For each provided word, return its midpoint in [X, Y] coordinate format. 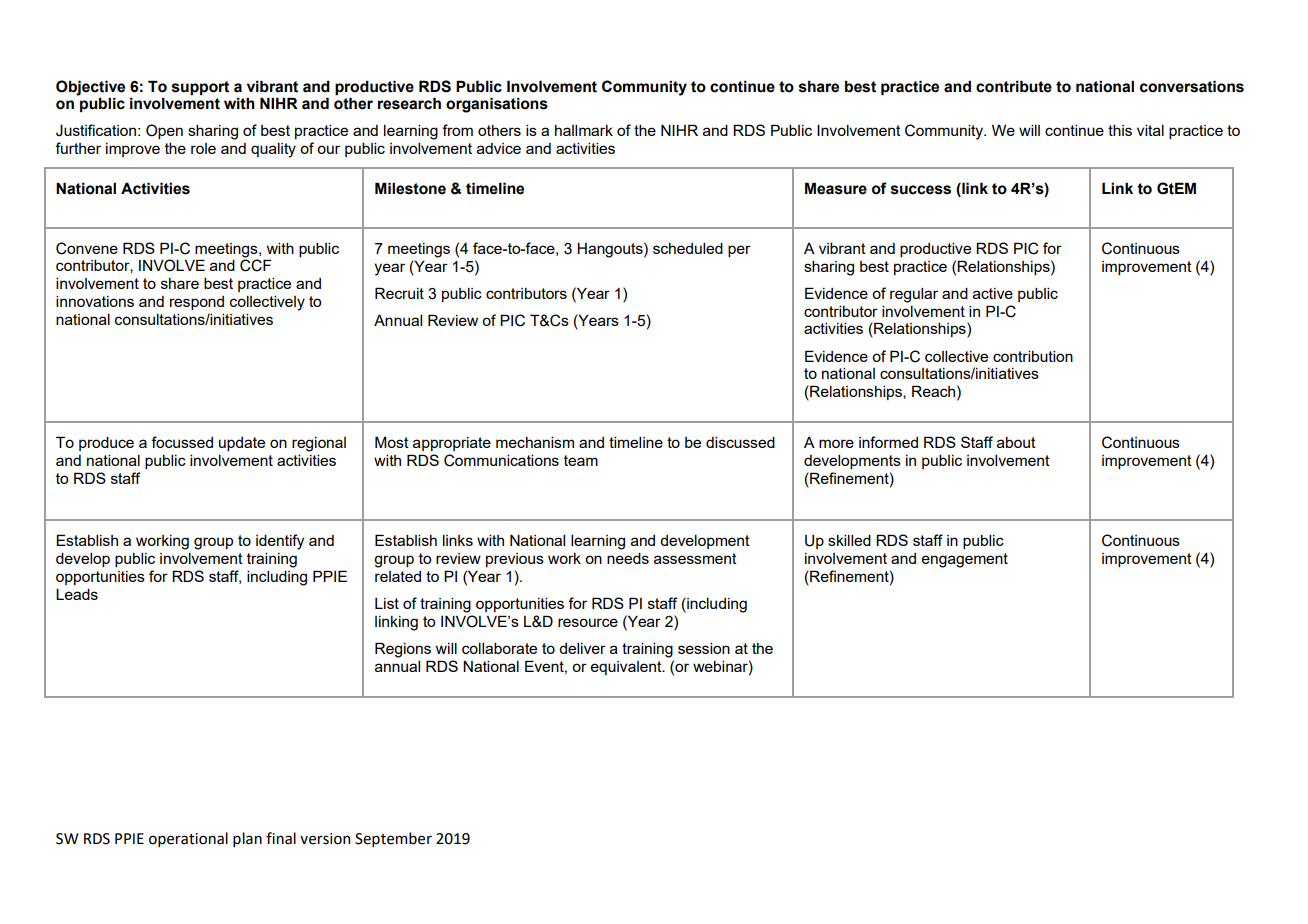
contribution [1033, 356]
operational [188, 839]
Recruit [399, 293]
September [393, 839]
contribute [1014, 86]
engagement [965, 560]
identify [280, 542]
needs [628, 558]
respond [197, 303]
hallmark [584, 130]
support [200, 88]
